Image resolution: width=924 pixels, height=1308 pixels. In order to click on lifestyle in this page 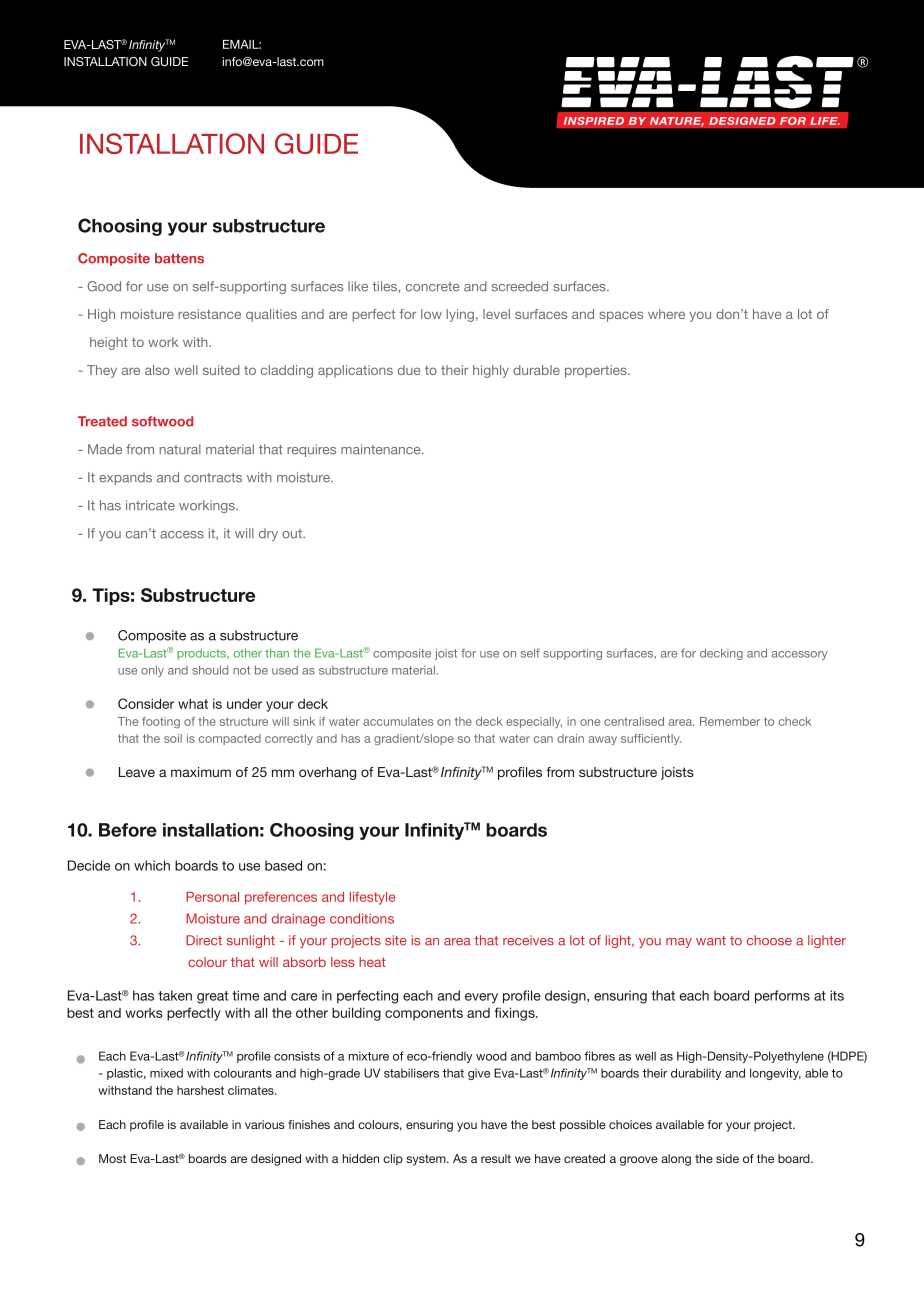, I will do `click(373, 898)`.
